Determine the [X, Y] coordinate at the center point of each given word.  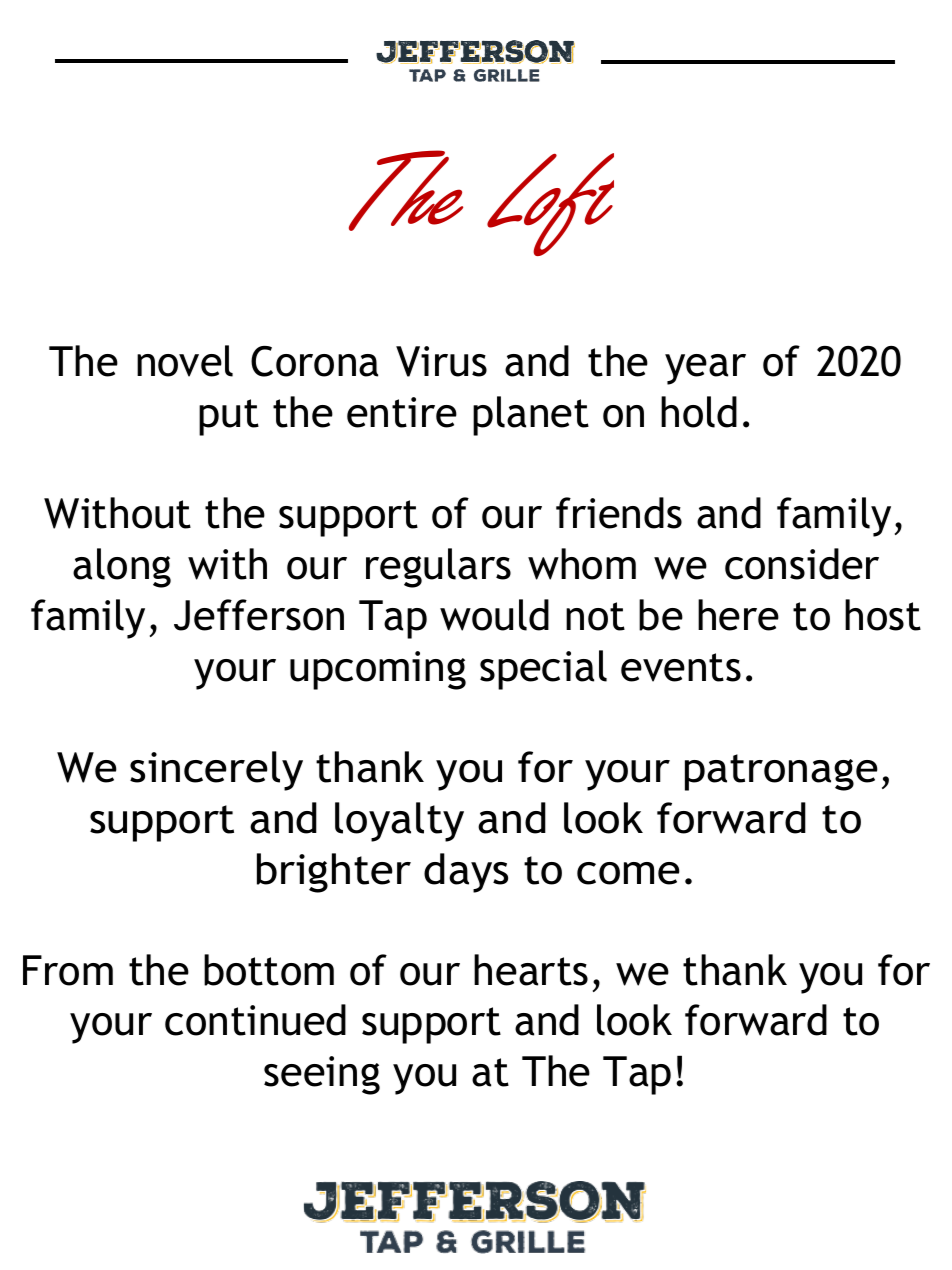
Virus [441, 361]
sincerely [216, 771]
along [122, 568]
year [705, 369]
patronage [781, 772]
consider [802, 564]
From [68, 970]
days [466, 873]
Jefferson [259, 615]
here [738, 615]
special [543, 670]
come [628, 873]
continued [255, 1020]
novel [185, 361]
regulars [438, 568]
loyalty [399, 822]
